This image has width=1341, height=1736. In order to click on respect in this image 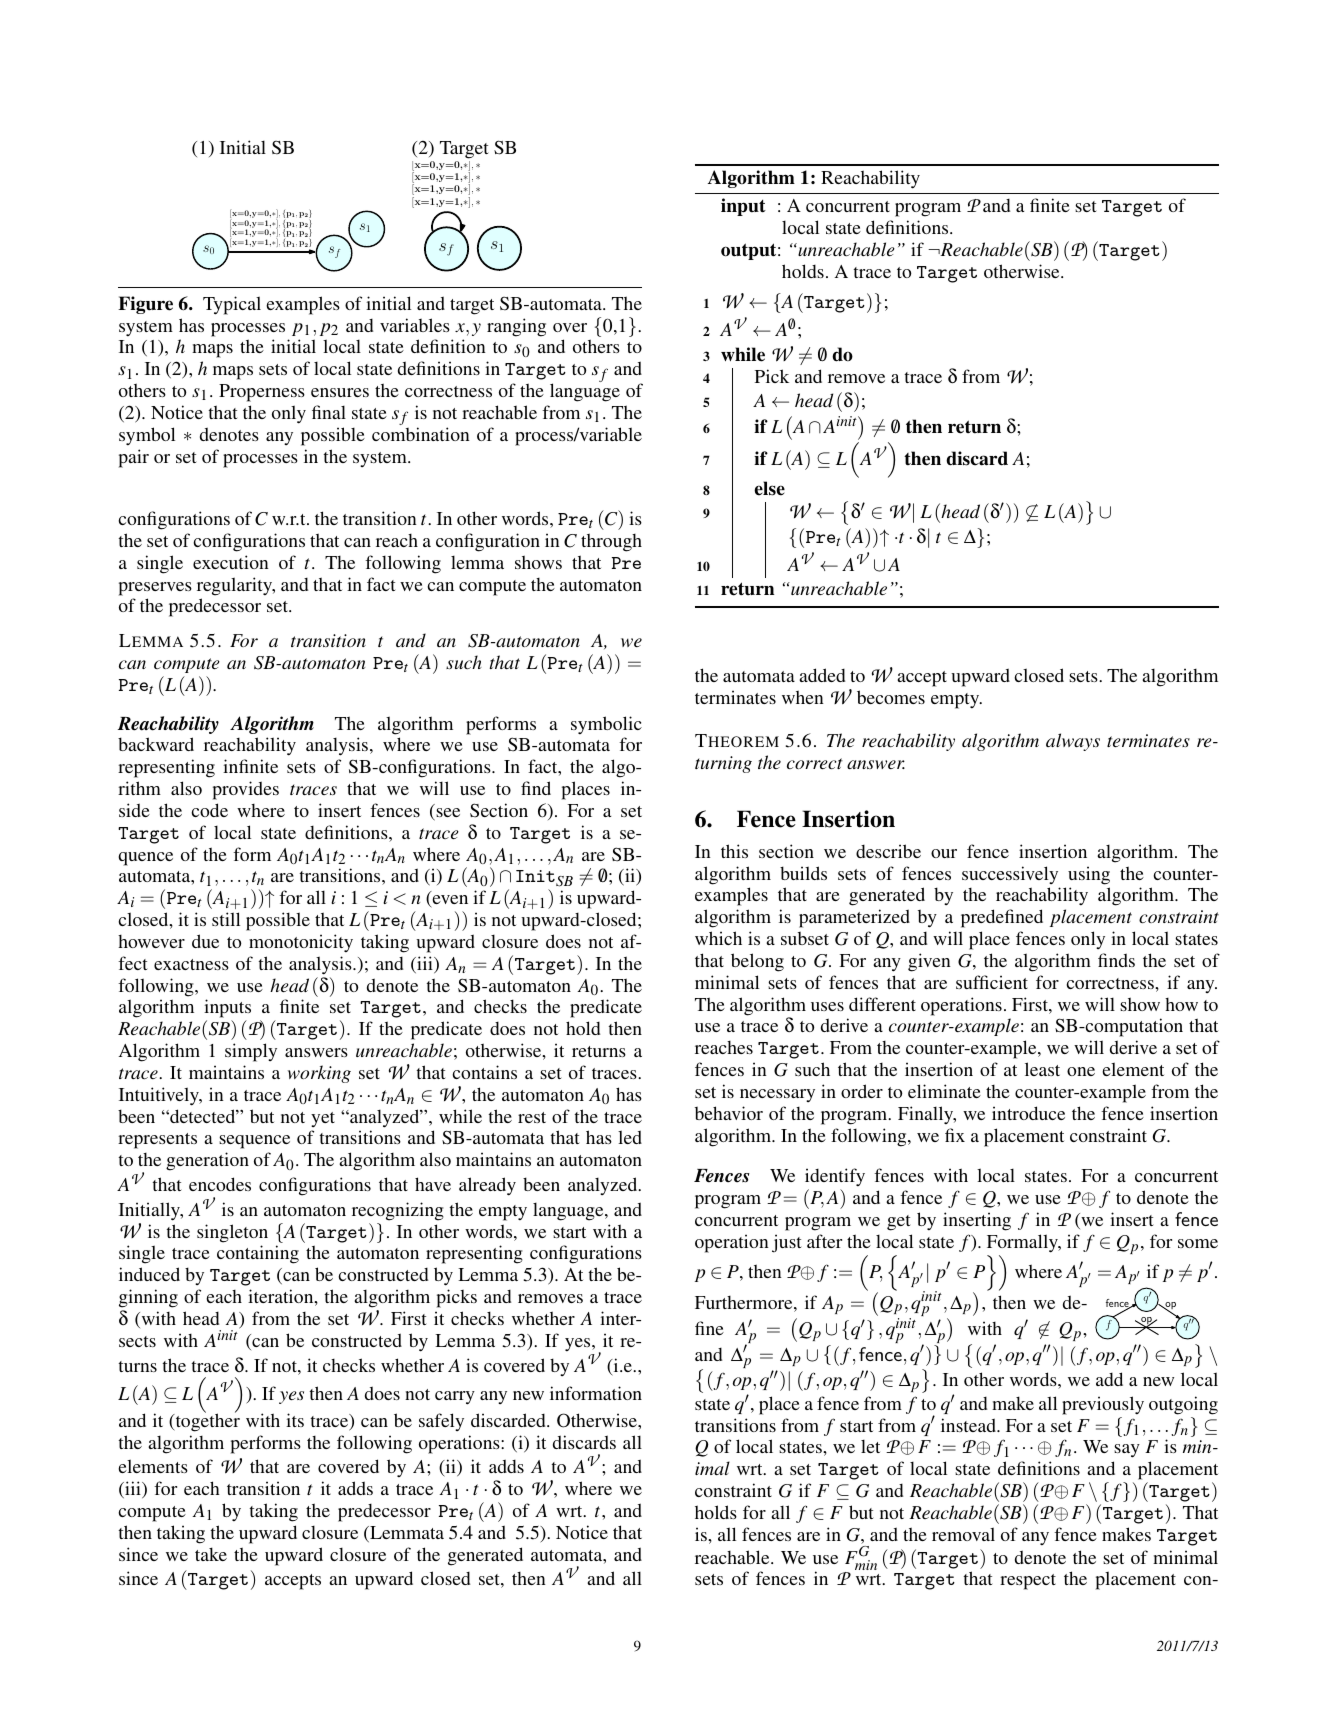, I will do `click(1028, 1582)`.
